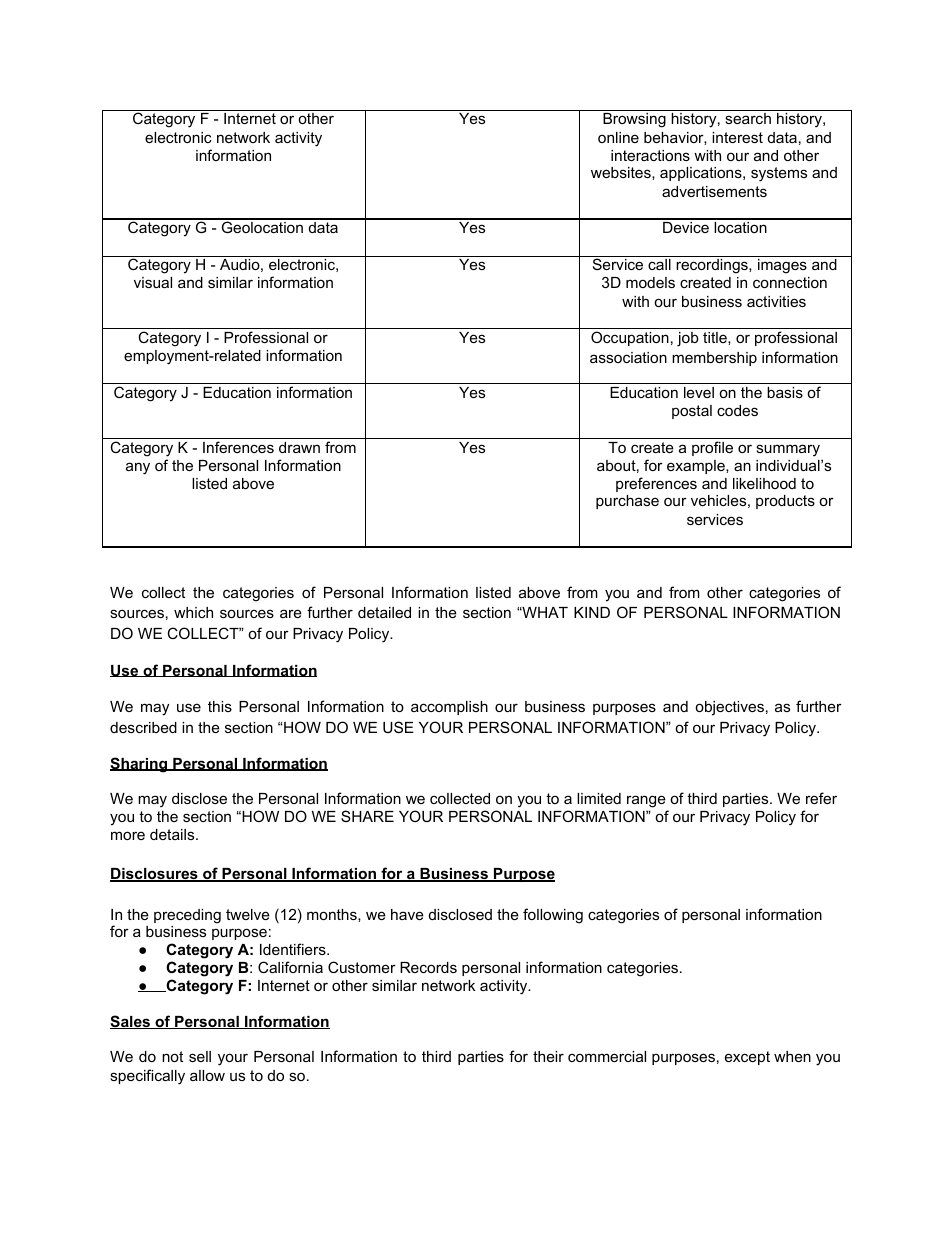 This screenshot has width=952, height=1233. I want to click on visual, so click(153, 282).
